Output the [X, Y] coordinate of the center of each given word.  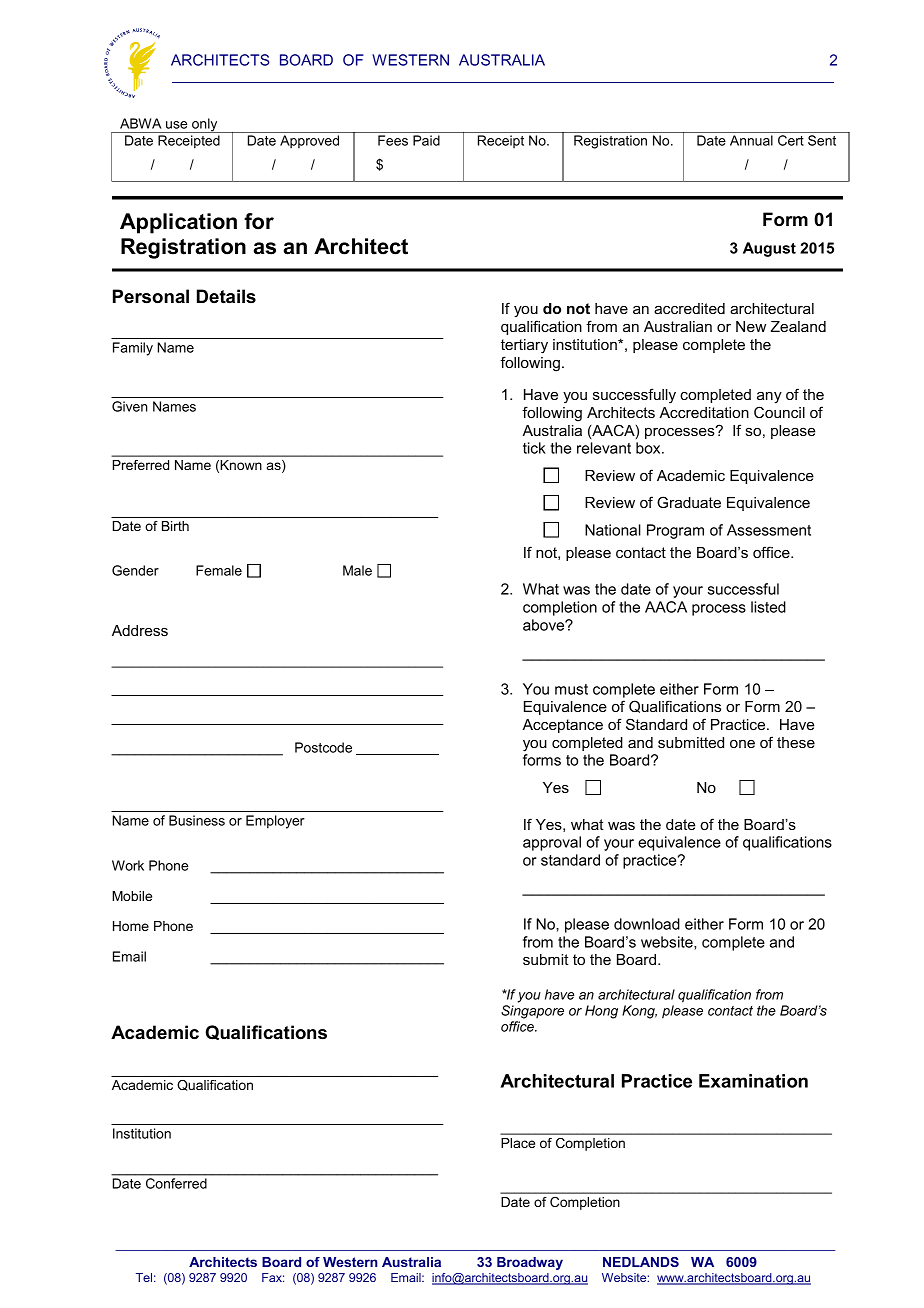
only [205, 125]
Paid [426, 140]
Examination [753, 1081]
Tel [144, 1277]
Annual [751, 140]
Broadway [530, 1263]
